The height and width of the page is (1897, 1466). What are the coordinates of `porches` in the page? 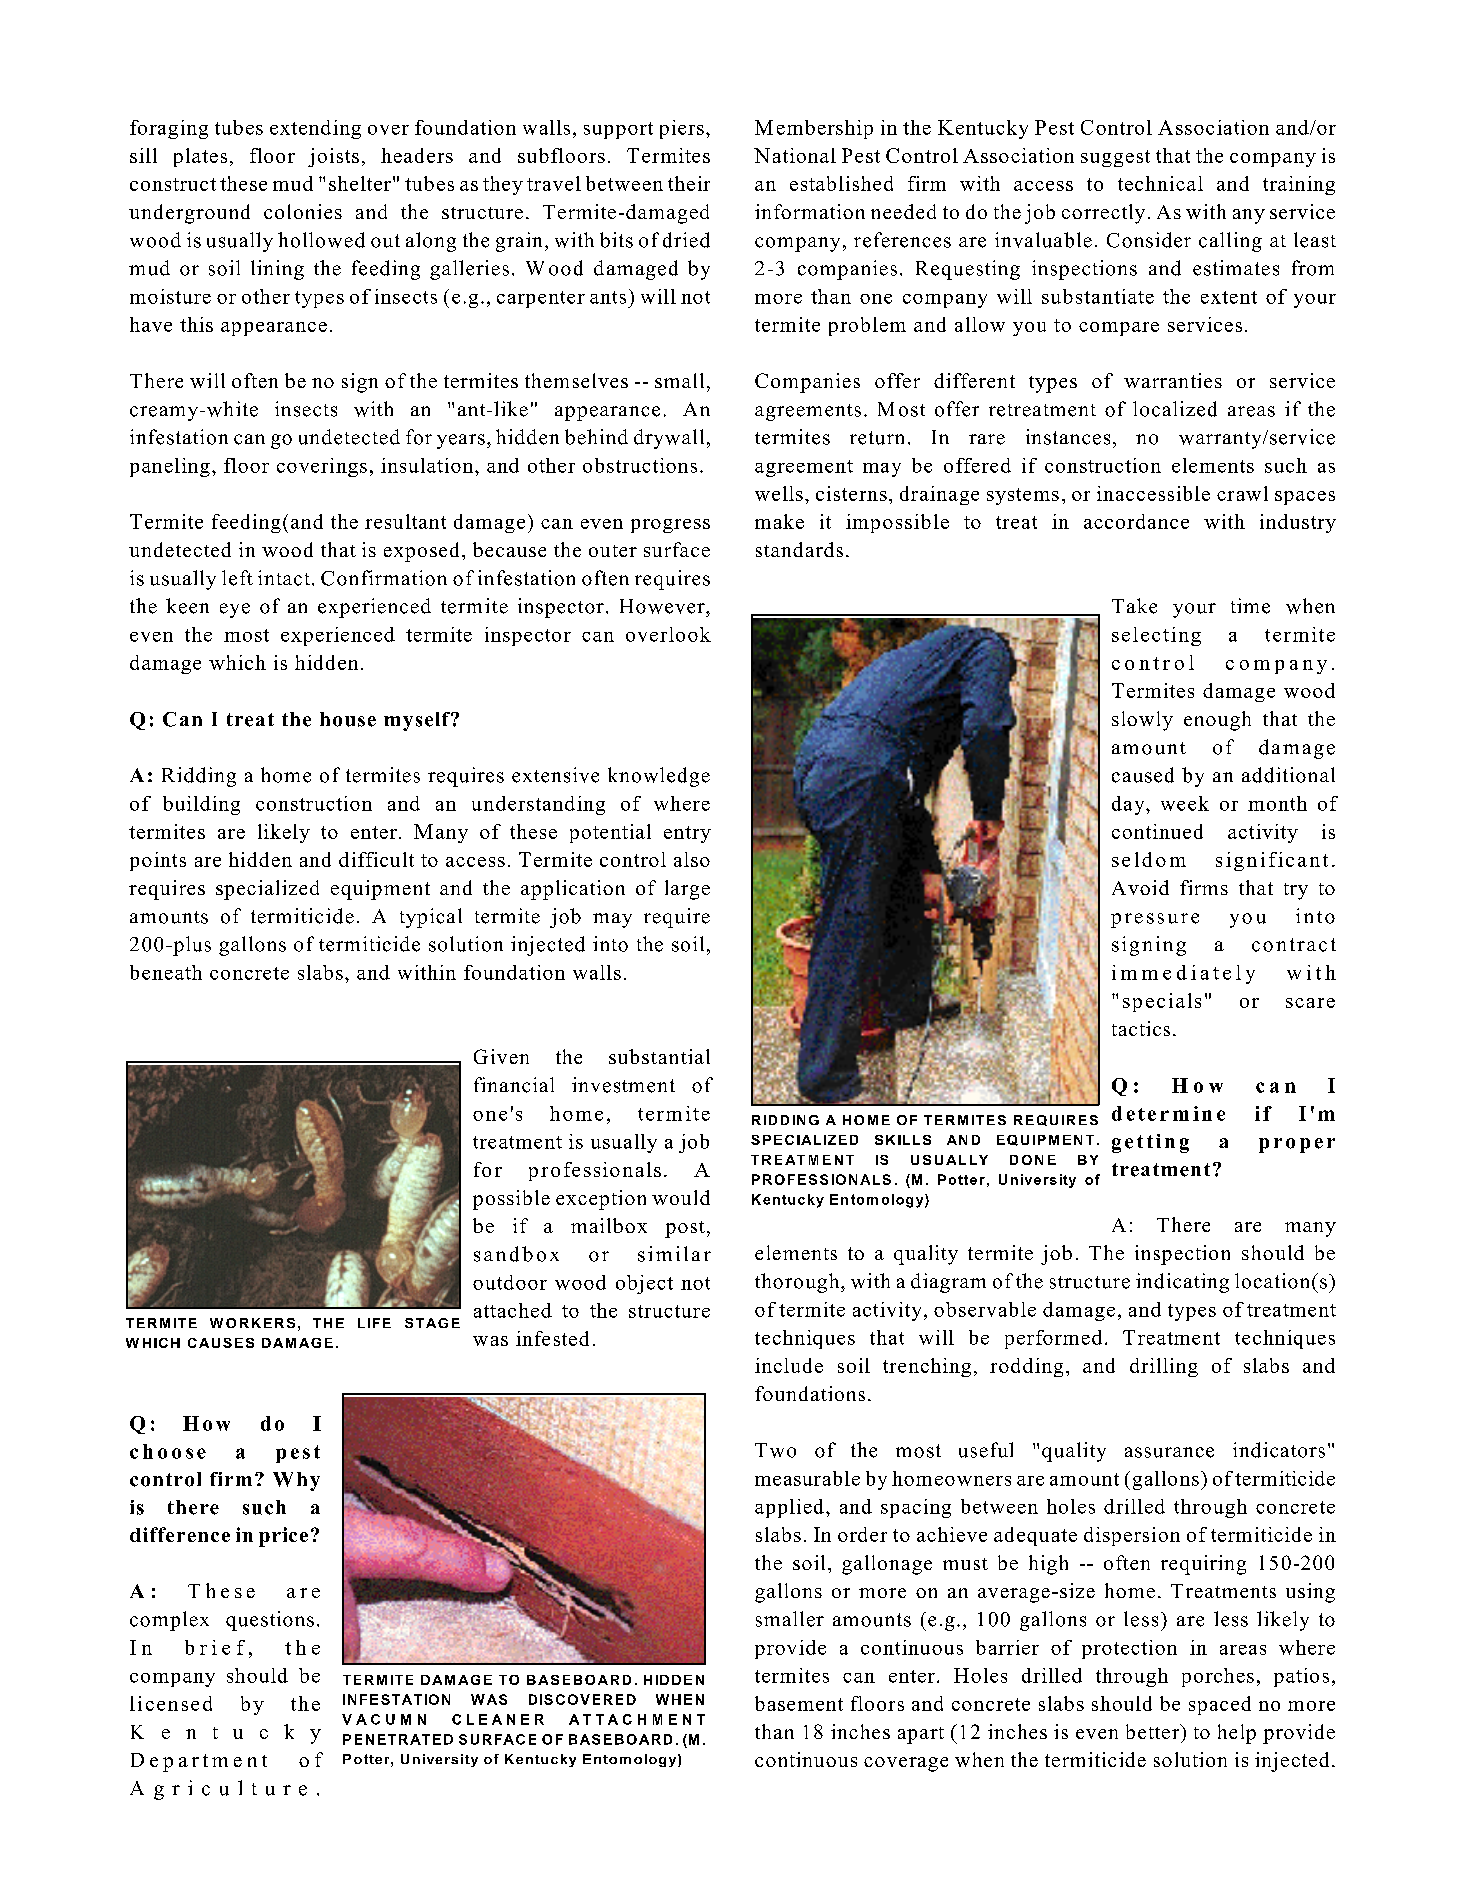 It's located at (1218, 1677).
